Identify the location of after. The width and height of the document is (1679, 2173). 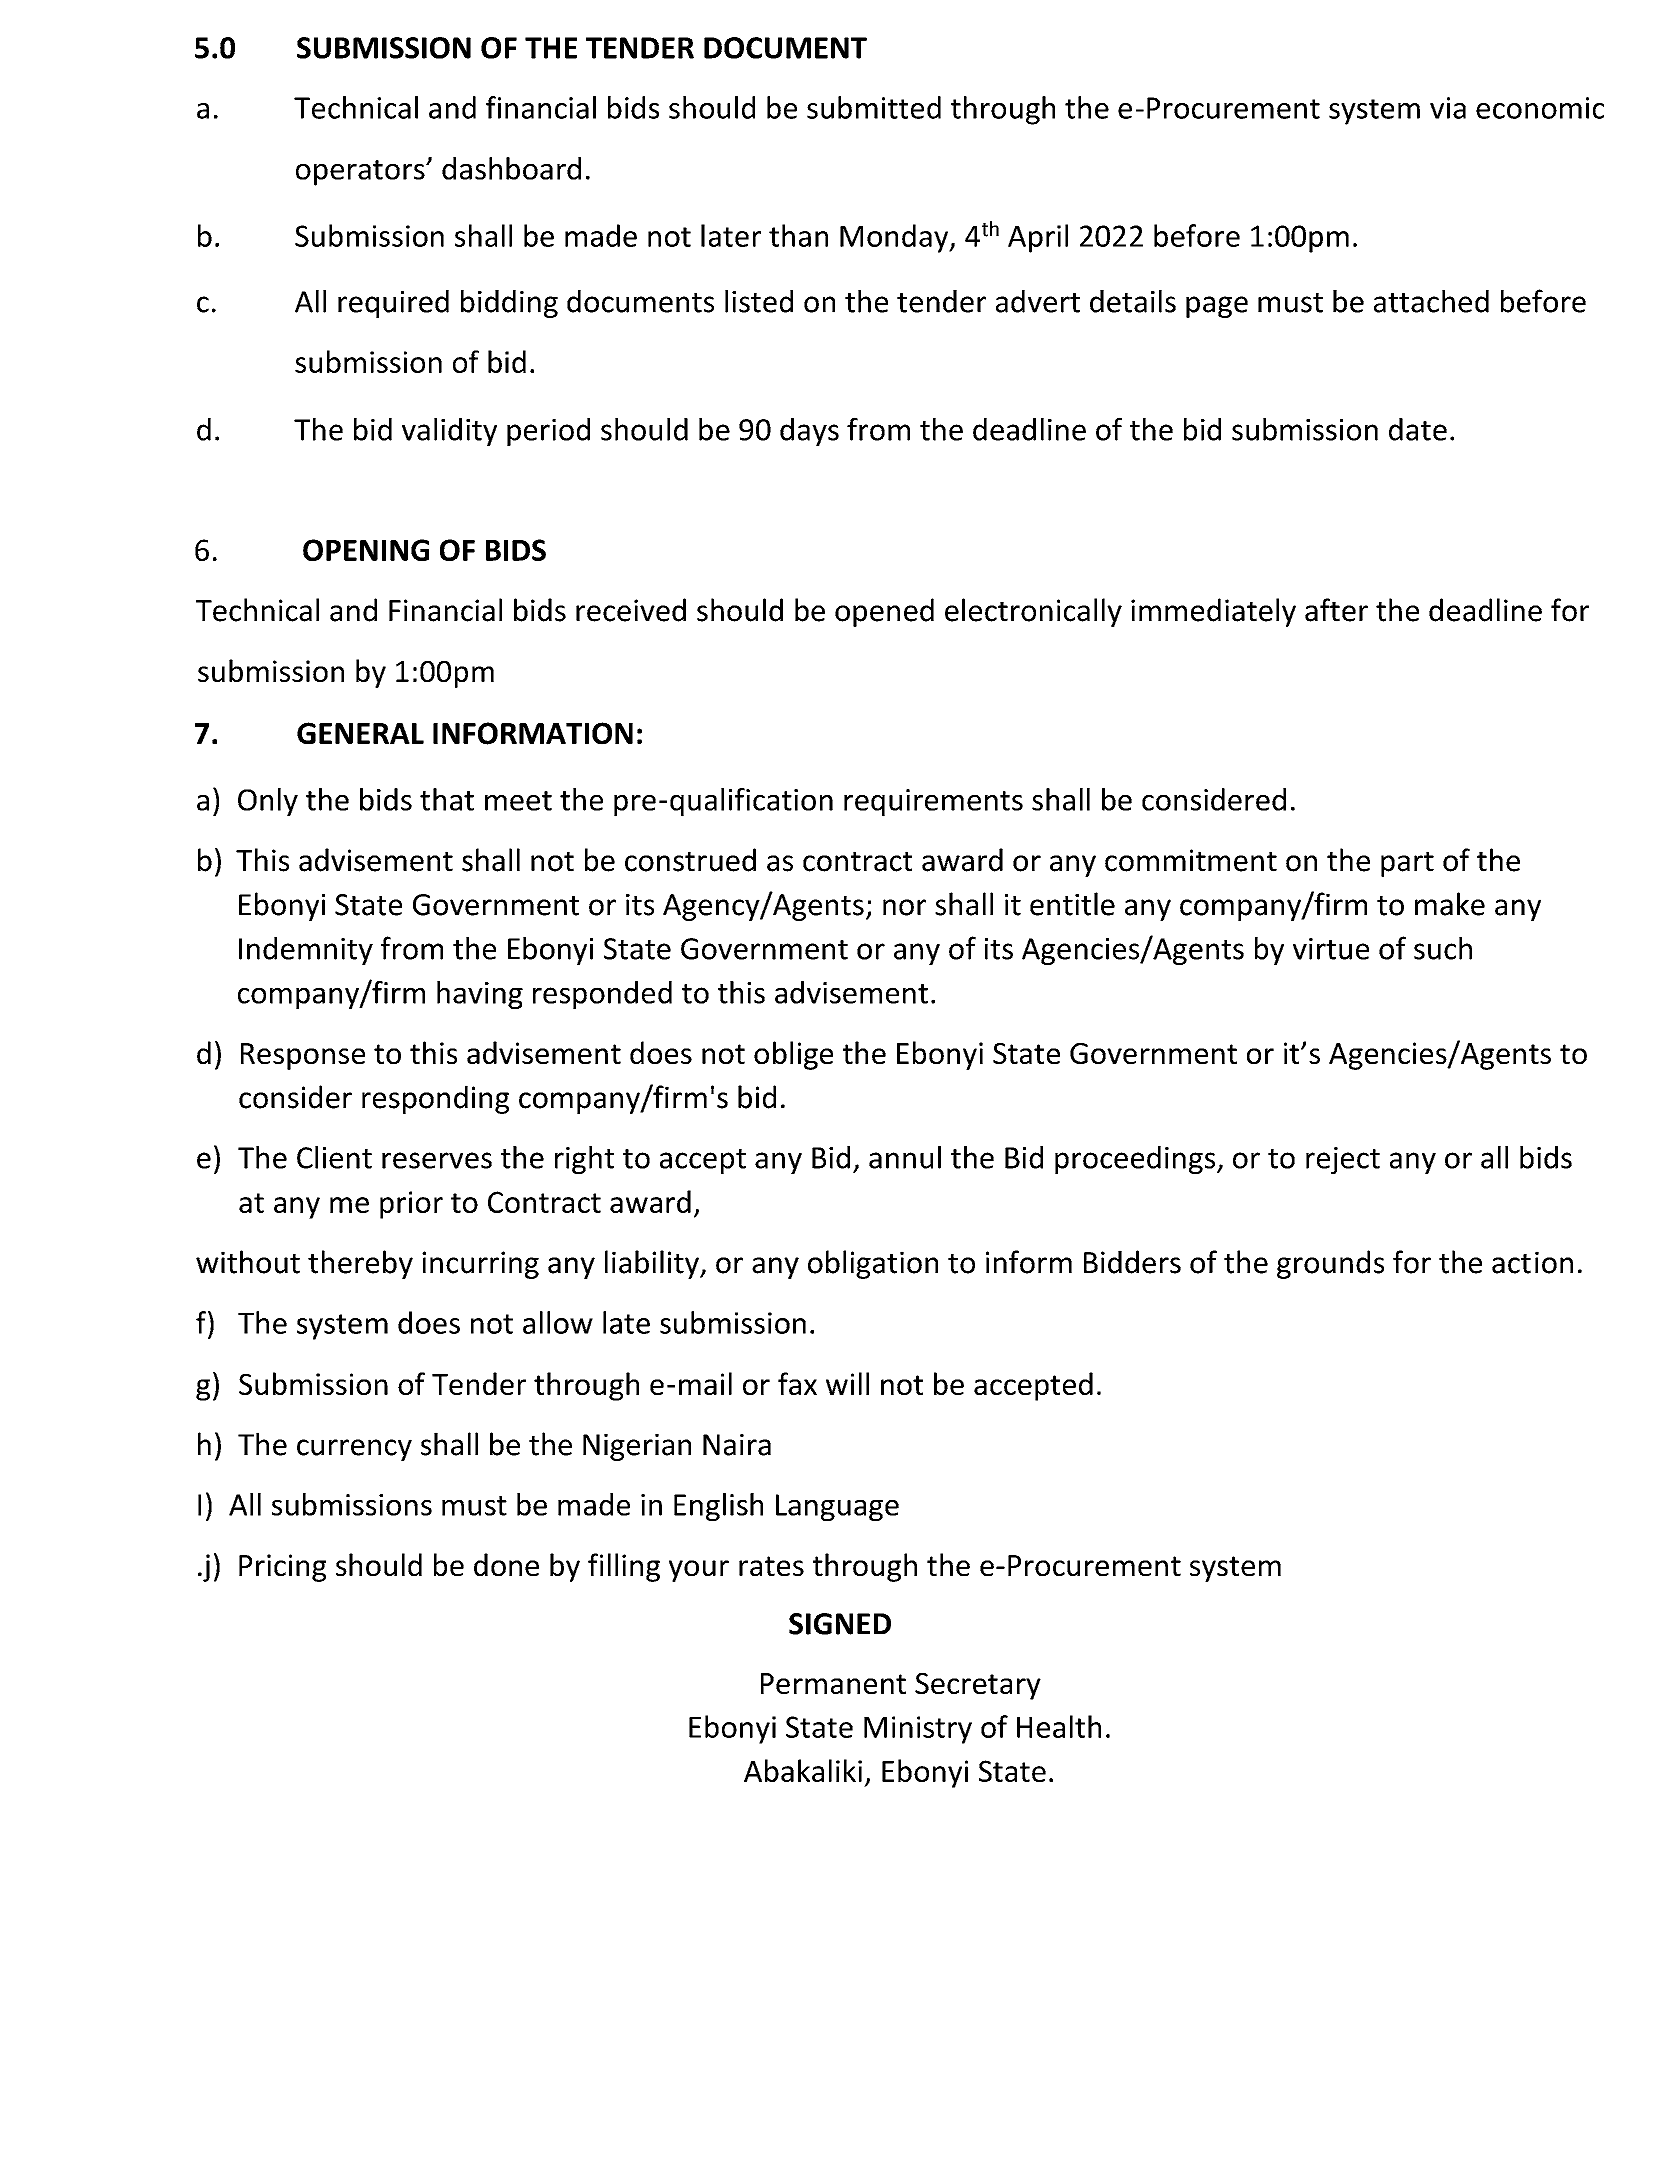
(1336, 610).
